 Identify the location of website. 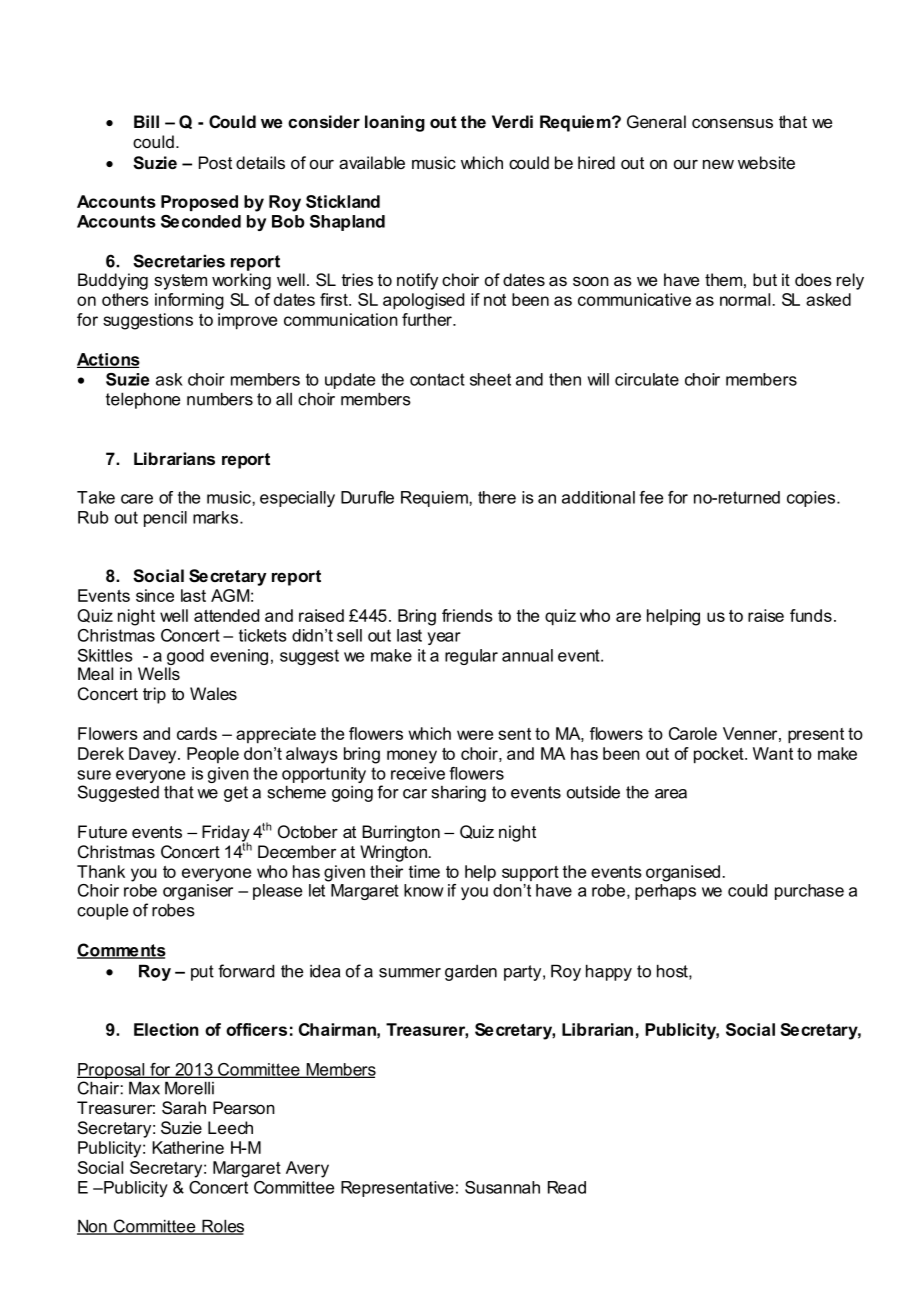
(766, 162).
